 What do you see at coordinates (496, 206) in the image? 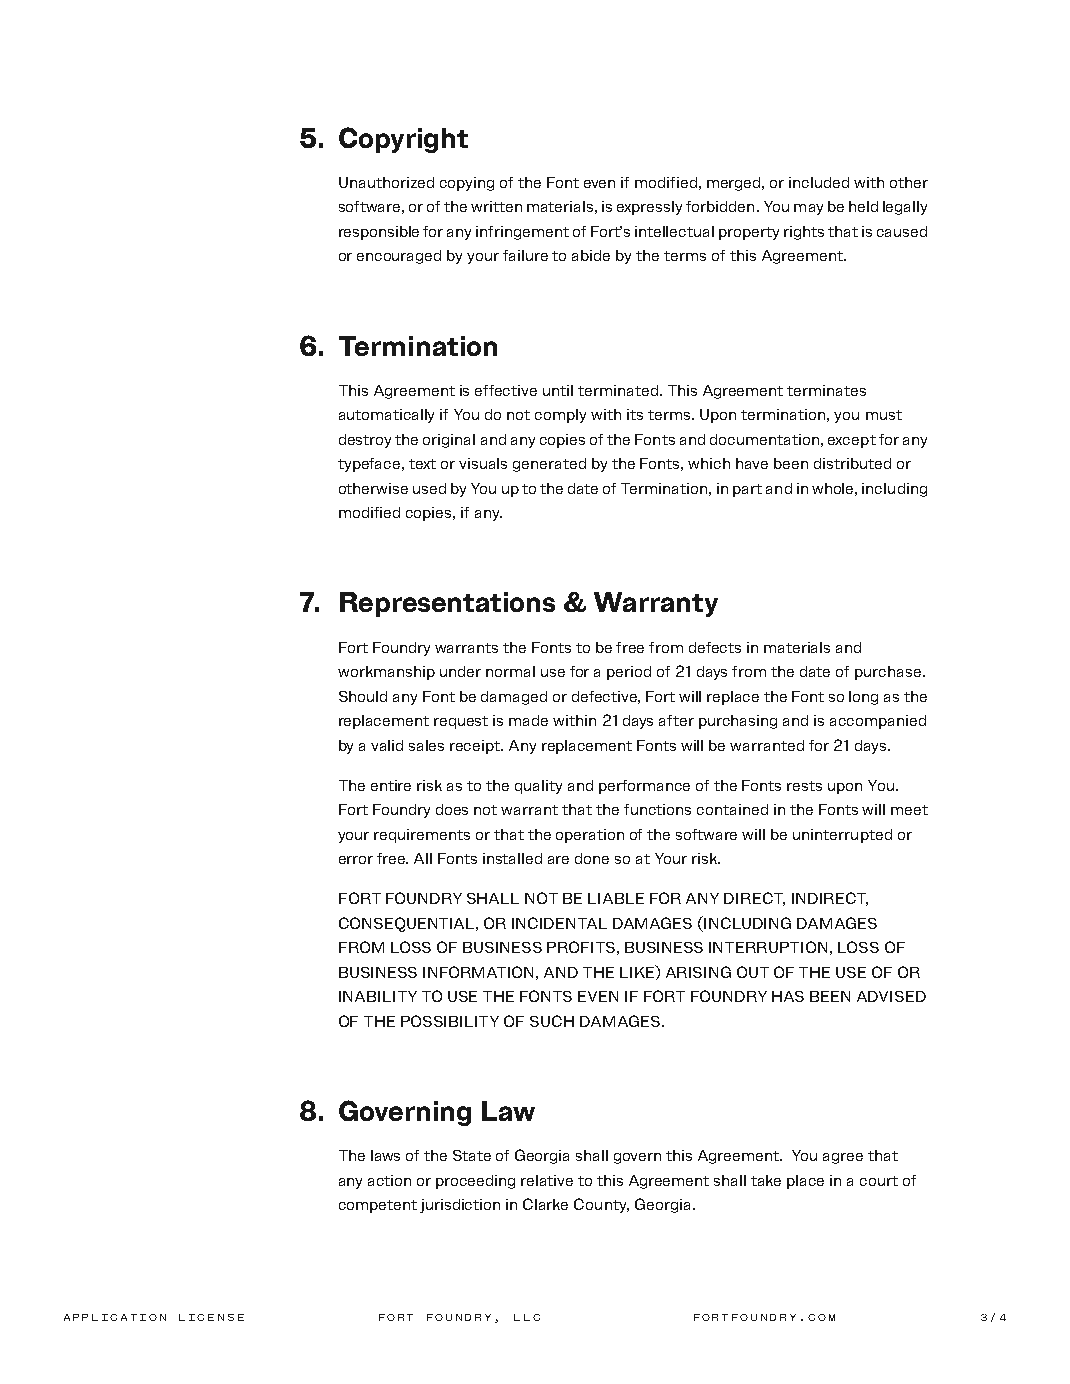
I see `written` at bounding box center [496, 206].
